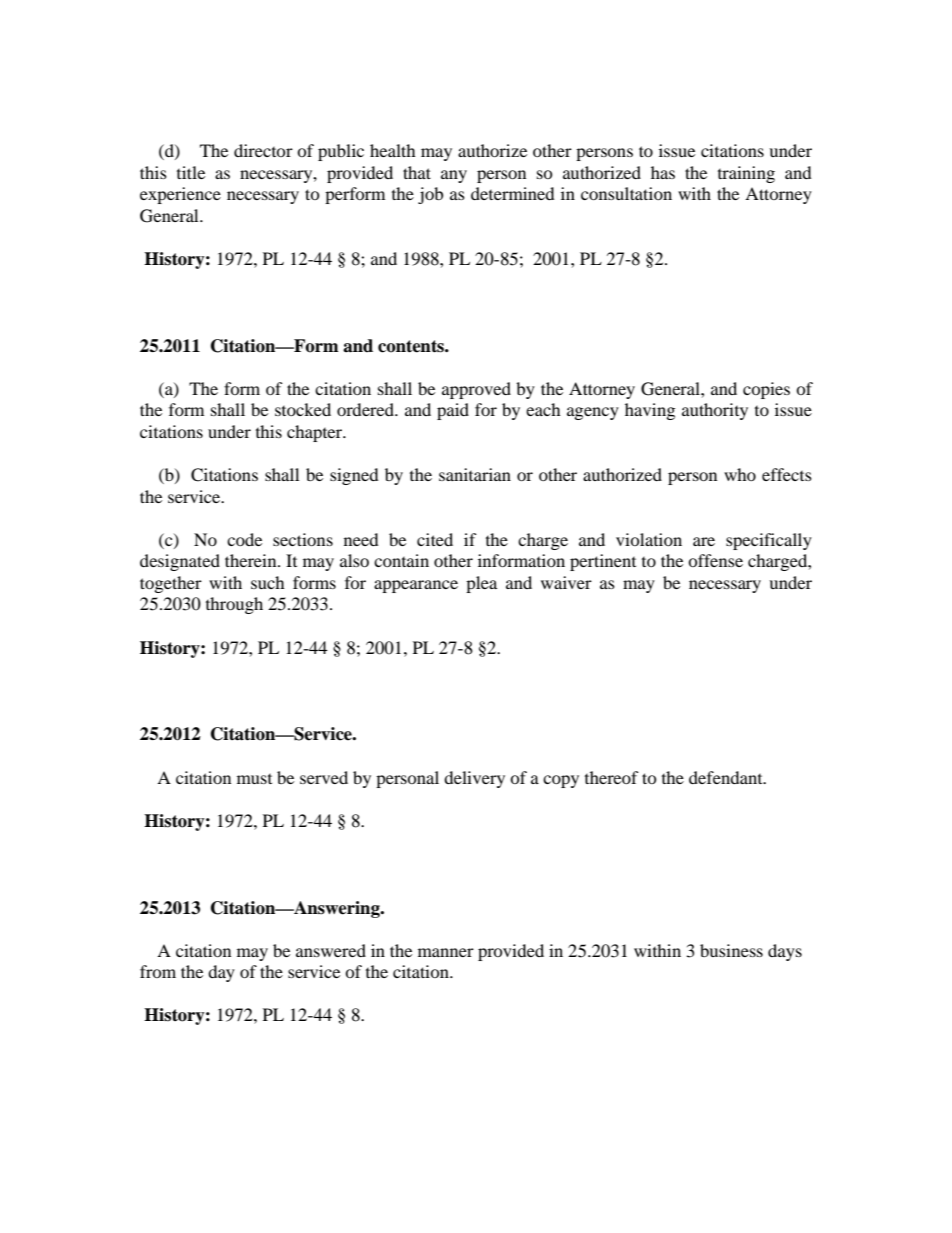 The image size is (952, 1233). I want to click on from, so click(158, 971).
